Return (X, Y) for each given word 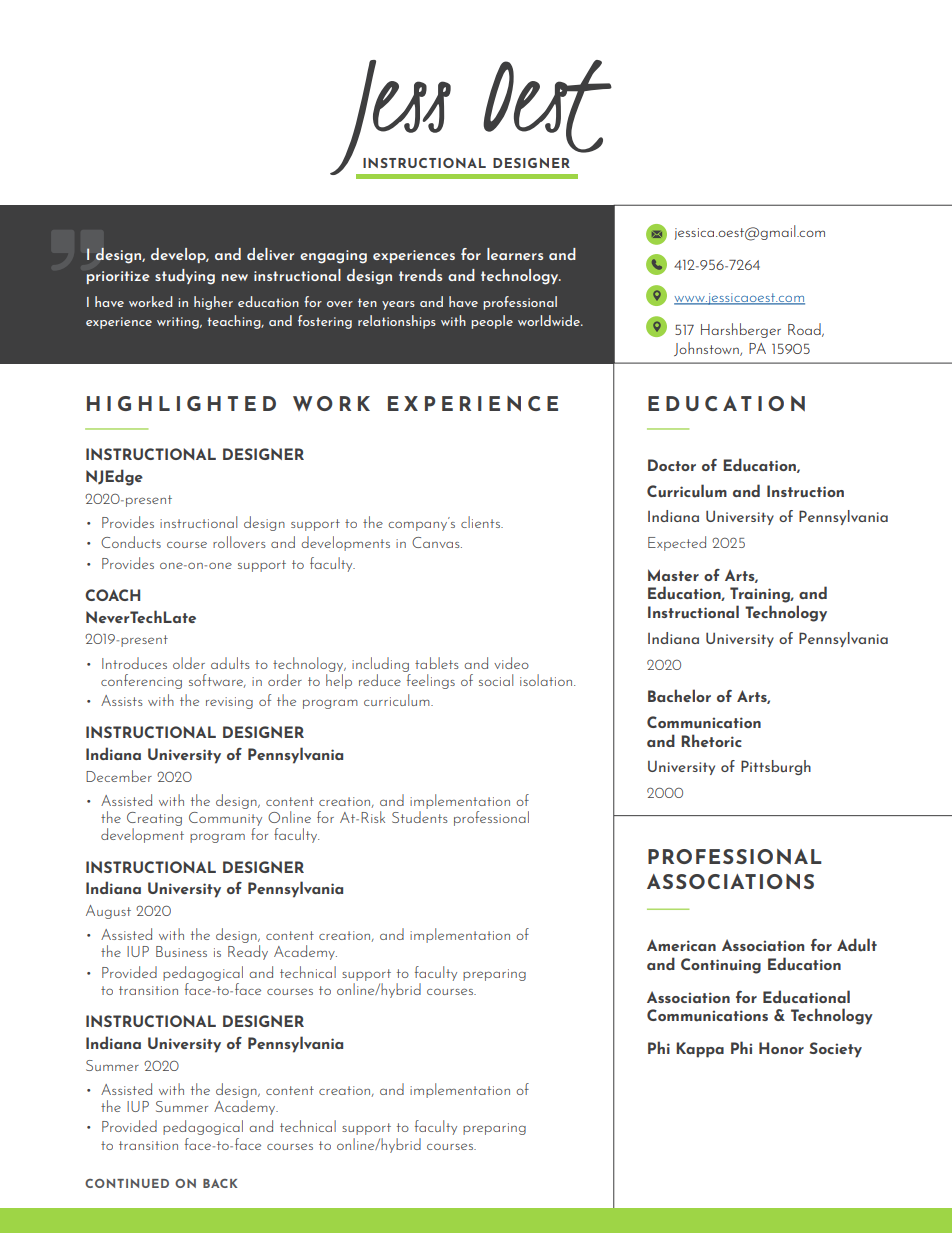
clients (481, 522)
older (189, 663)
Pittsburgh (776, 767)
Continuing (721, 966)
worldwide (550, 320)
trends (420, 275)
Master (673, 575)
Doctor (672, 465)
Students (420, 817)
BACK (220, 1183)
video (511, 663)
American (681, 945)
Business (181, 951)
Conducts (131, 542)
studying (185, 277)
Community (225, 820)
